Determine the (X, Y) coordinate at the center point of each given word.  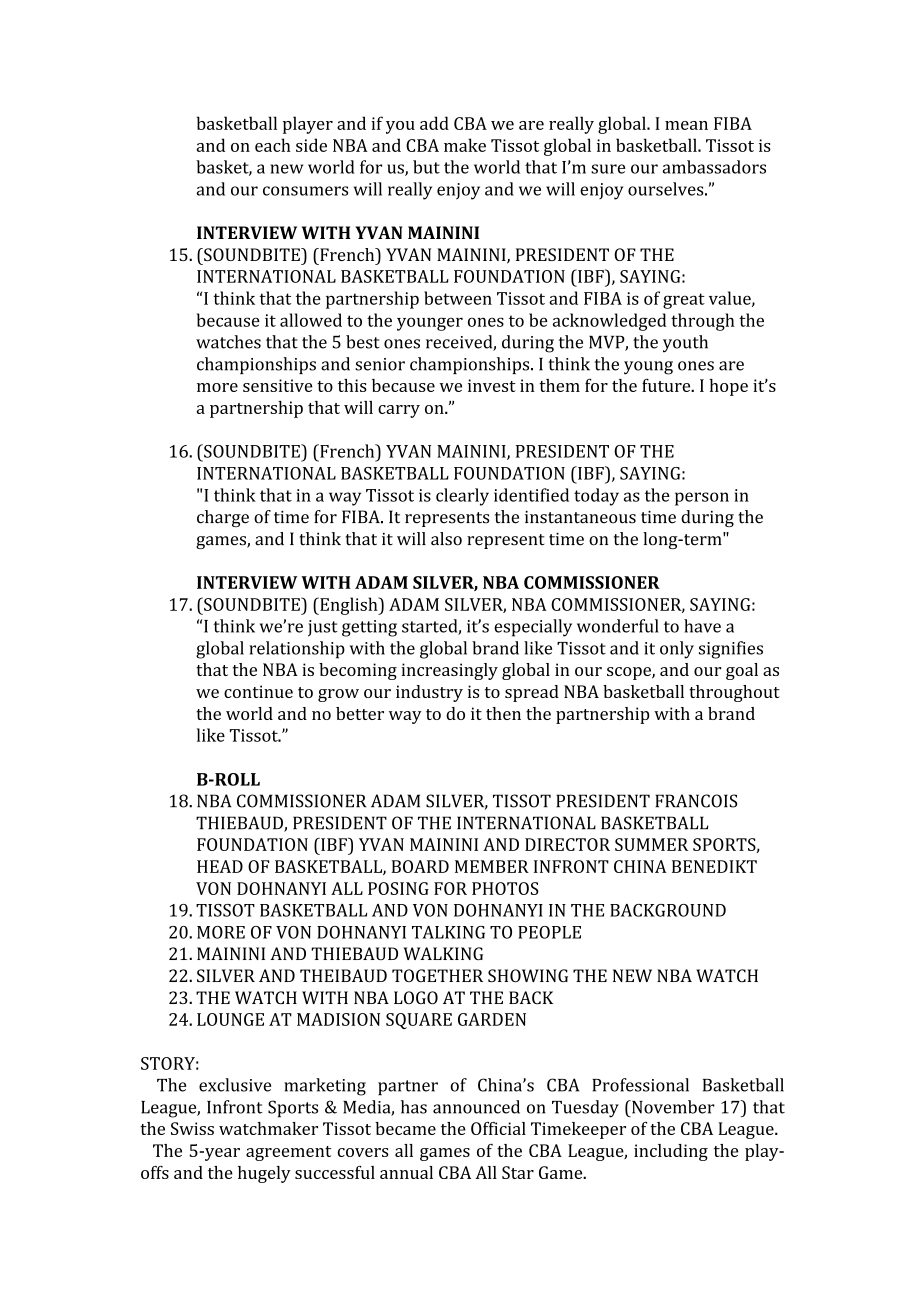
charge (223, 518)
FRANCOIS (696, 801)
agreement (288, 1153)
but (426, 167)
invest (492, 385)
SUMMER (651, 844)
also (446, 539)
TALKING (448, 932)
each (273, 145)
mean (686, 125)
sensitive (278, 385)
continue (258, 691)
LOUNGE (230, 1019)
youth (685, 343)
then (503, 713)
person (702, 499)
